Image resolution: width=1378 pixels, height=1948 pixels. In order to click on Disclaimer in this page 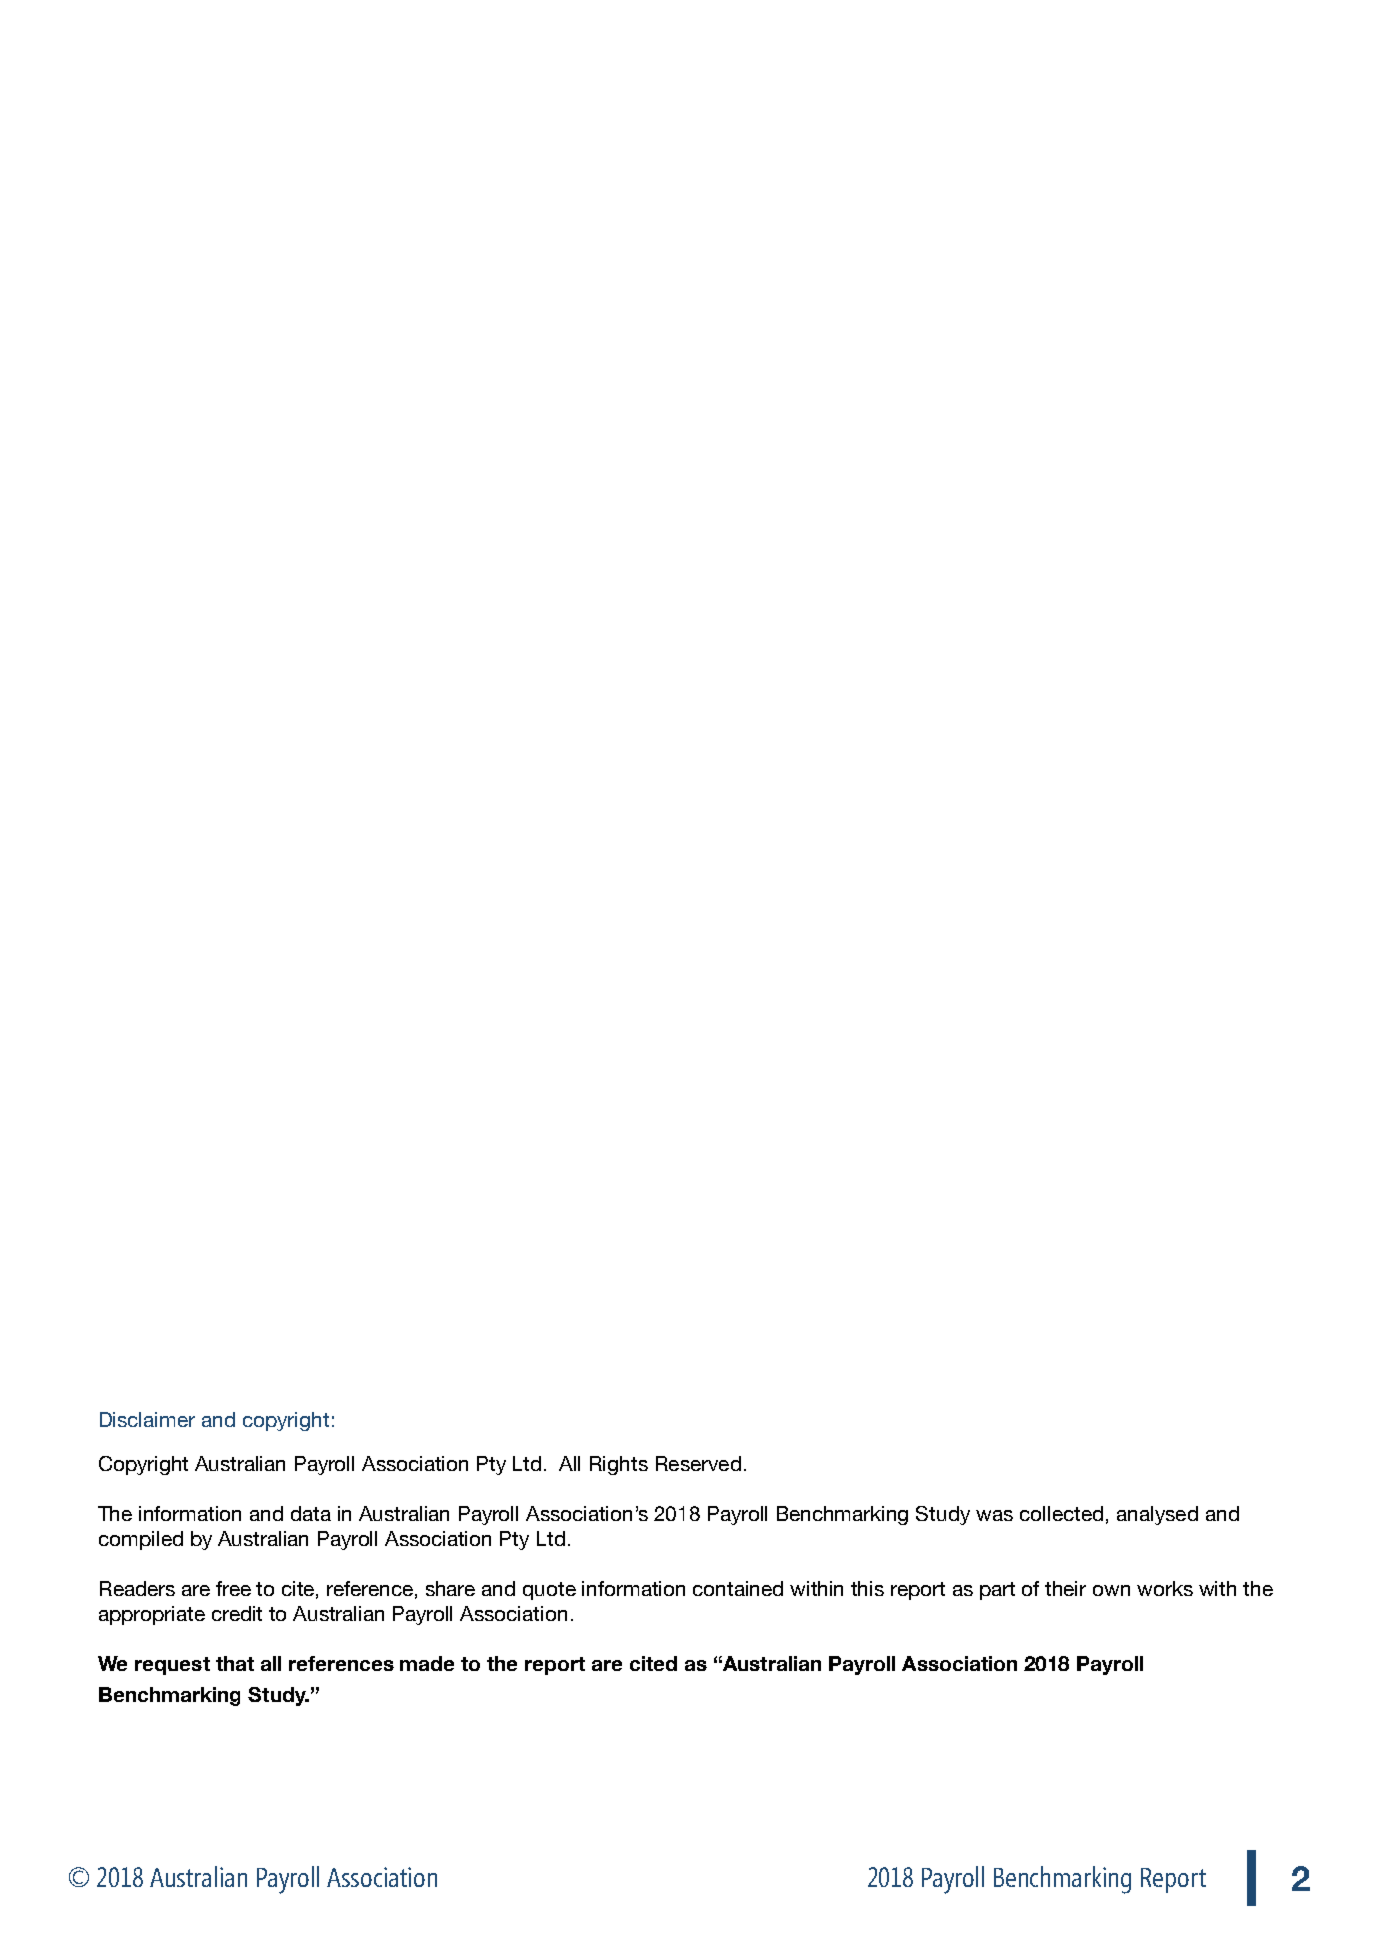, I will do `click(147, 1419)`.
